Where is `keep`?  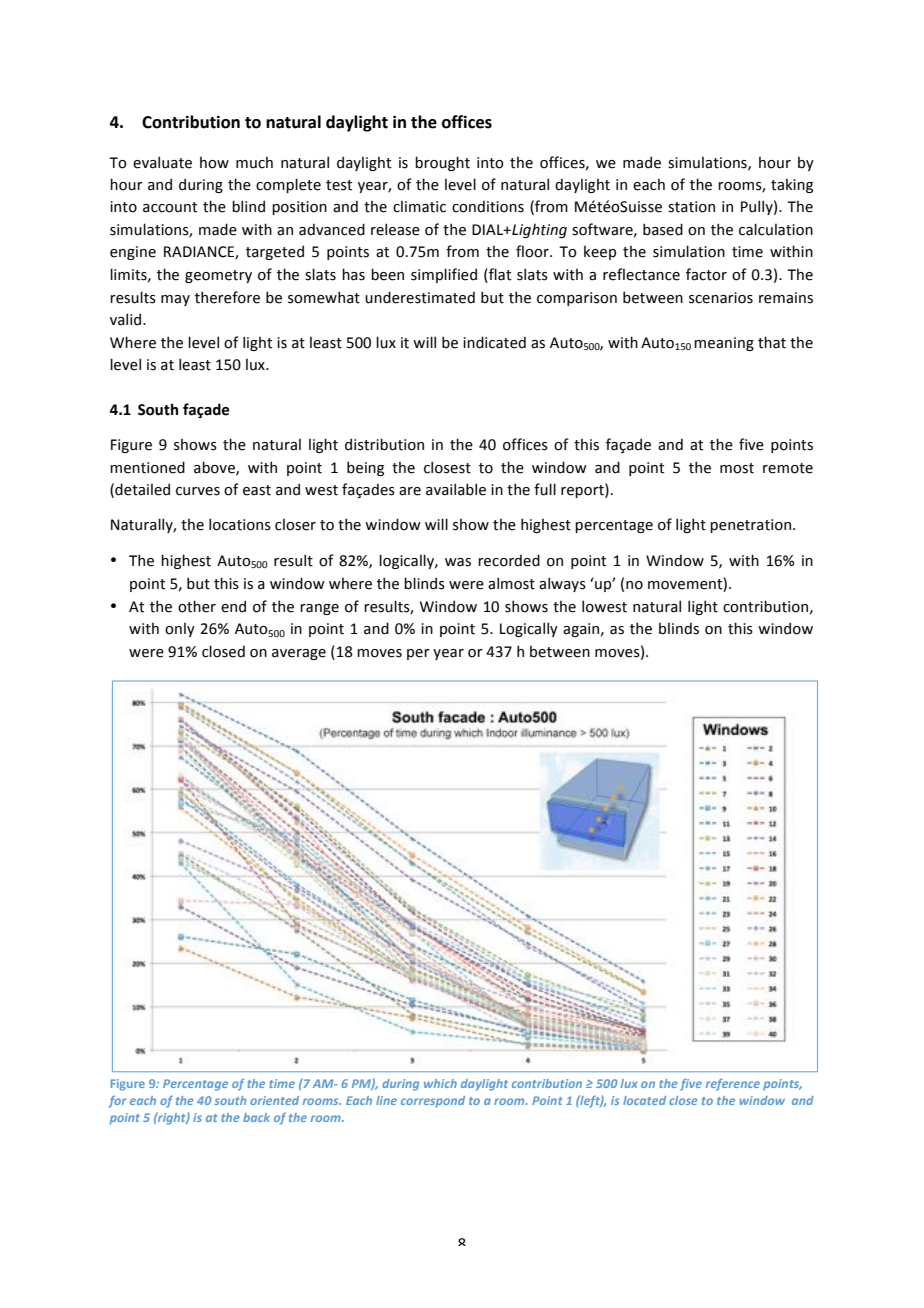 keep is located at coordinates (600, 252).
